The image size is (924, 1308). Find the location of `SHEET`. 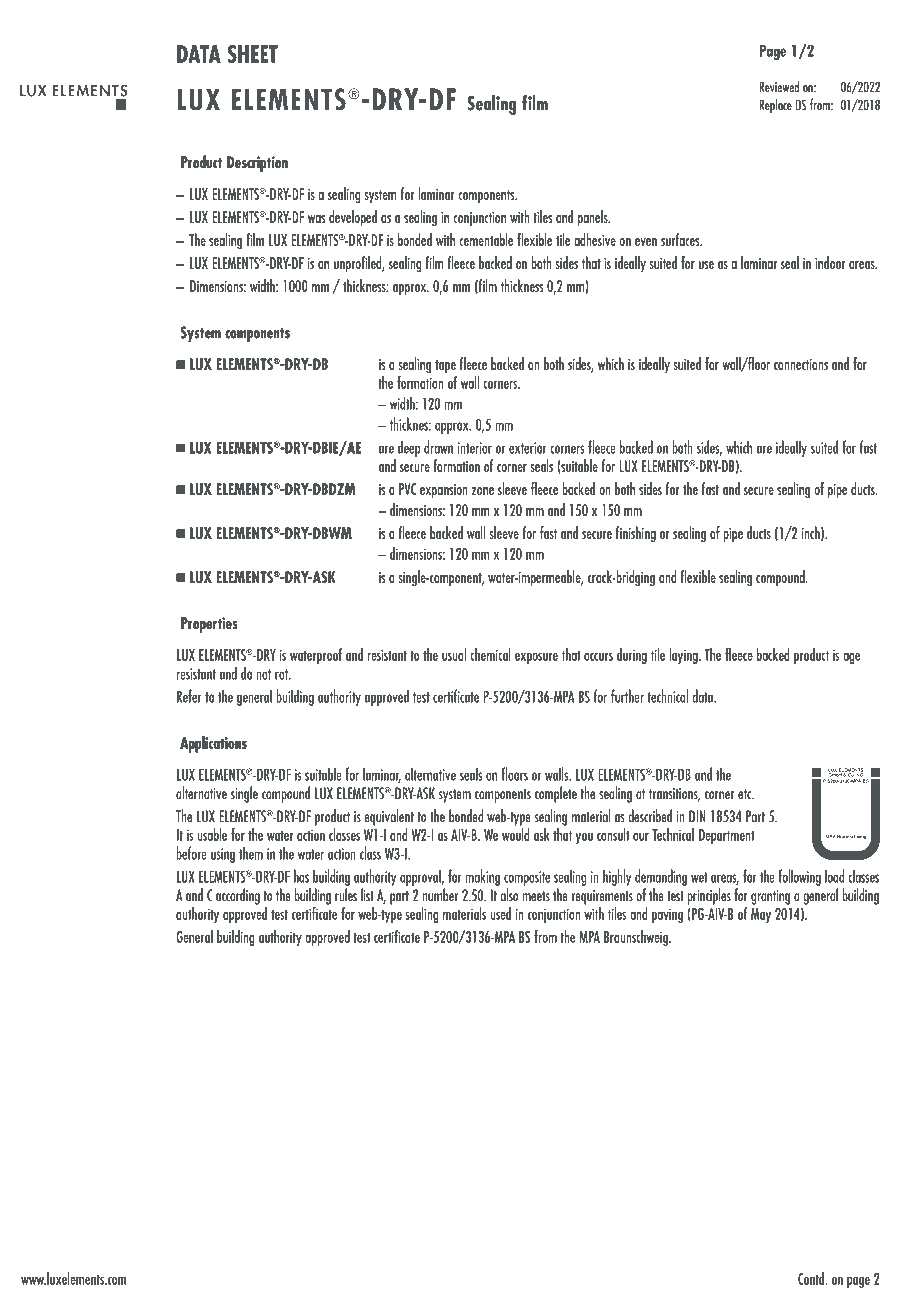

SHEET is located at coordinates (253, 54).
